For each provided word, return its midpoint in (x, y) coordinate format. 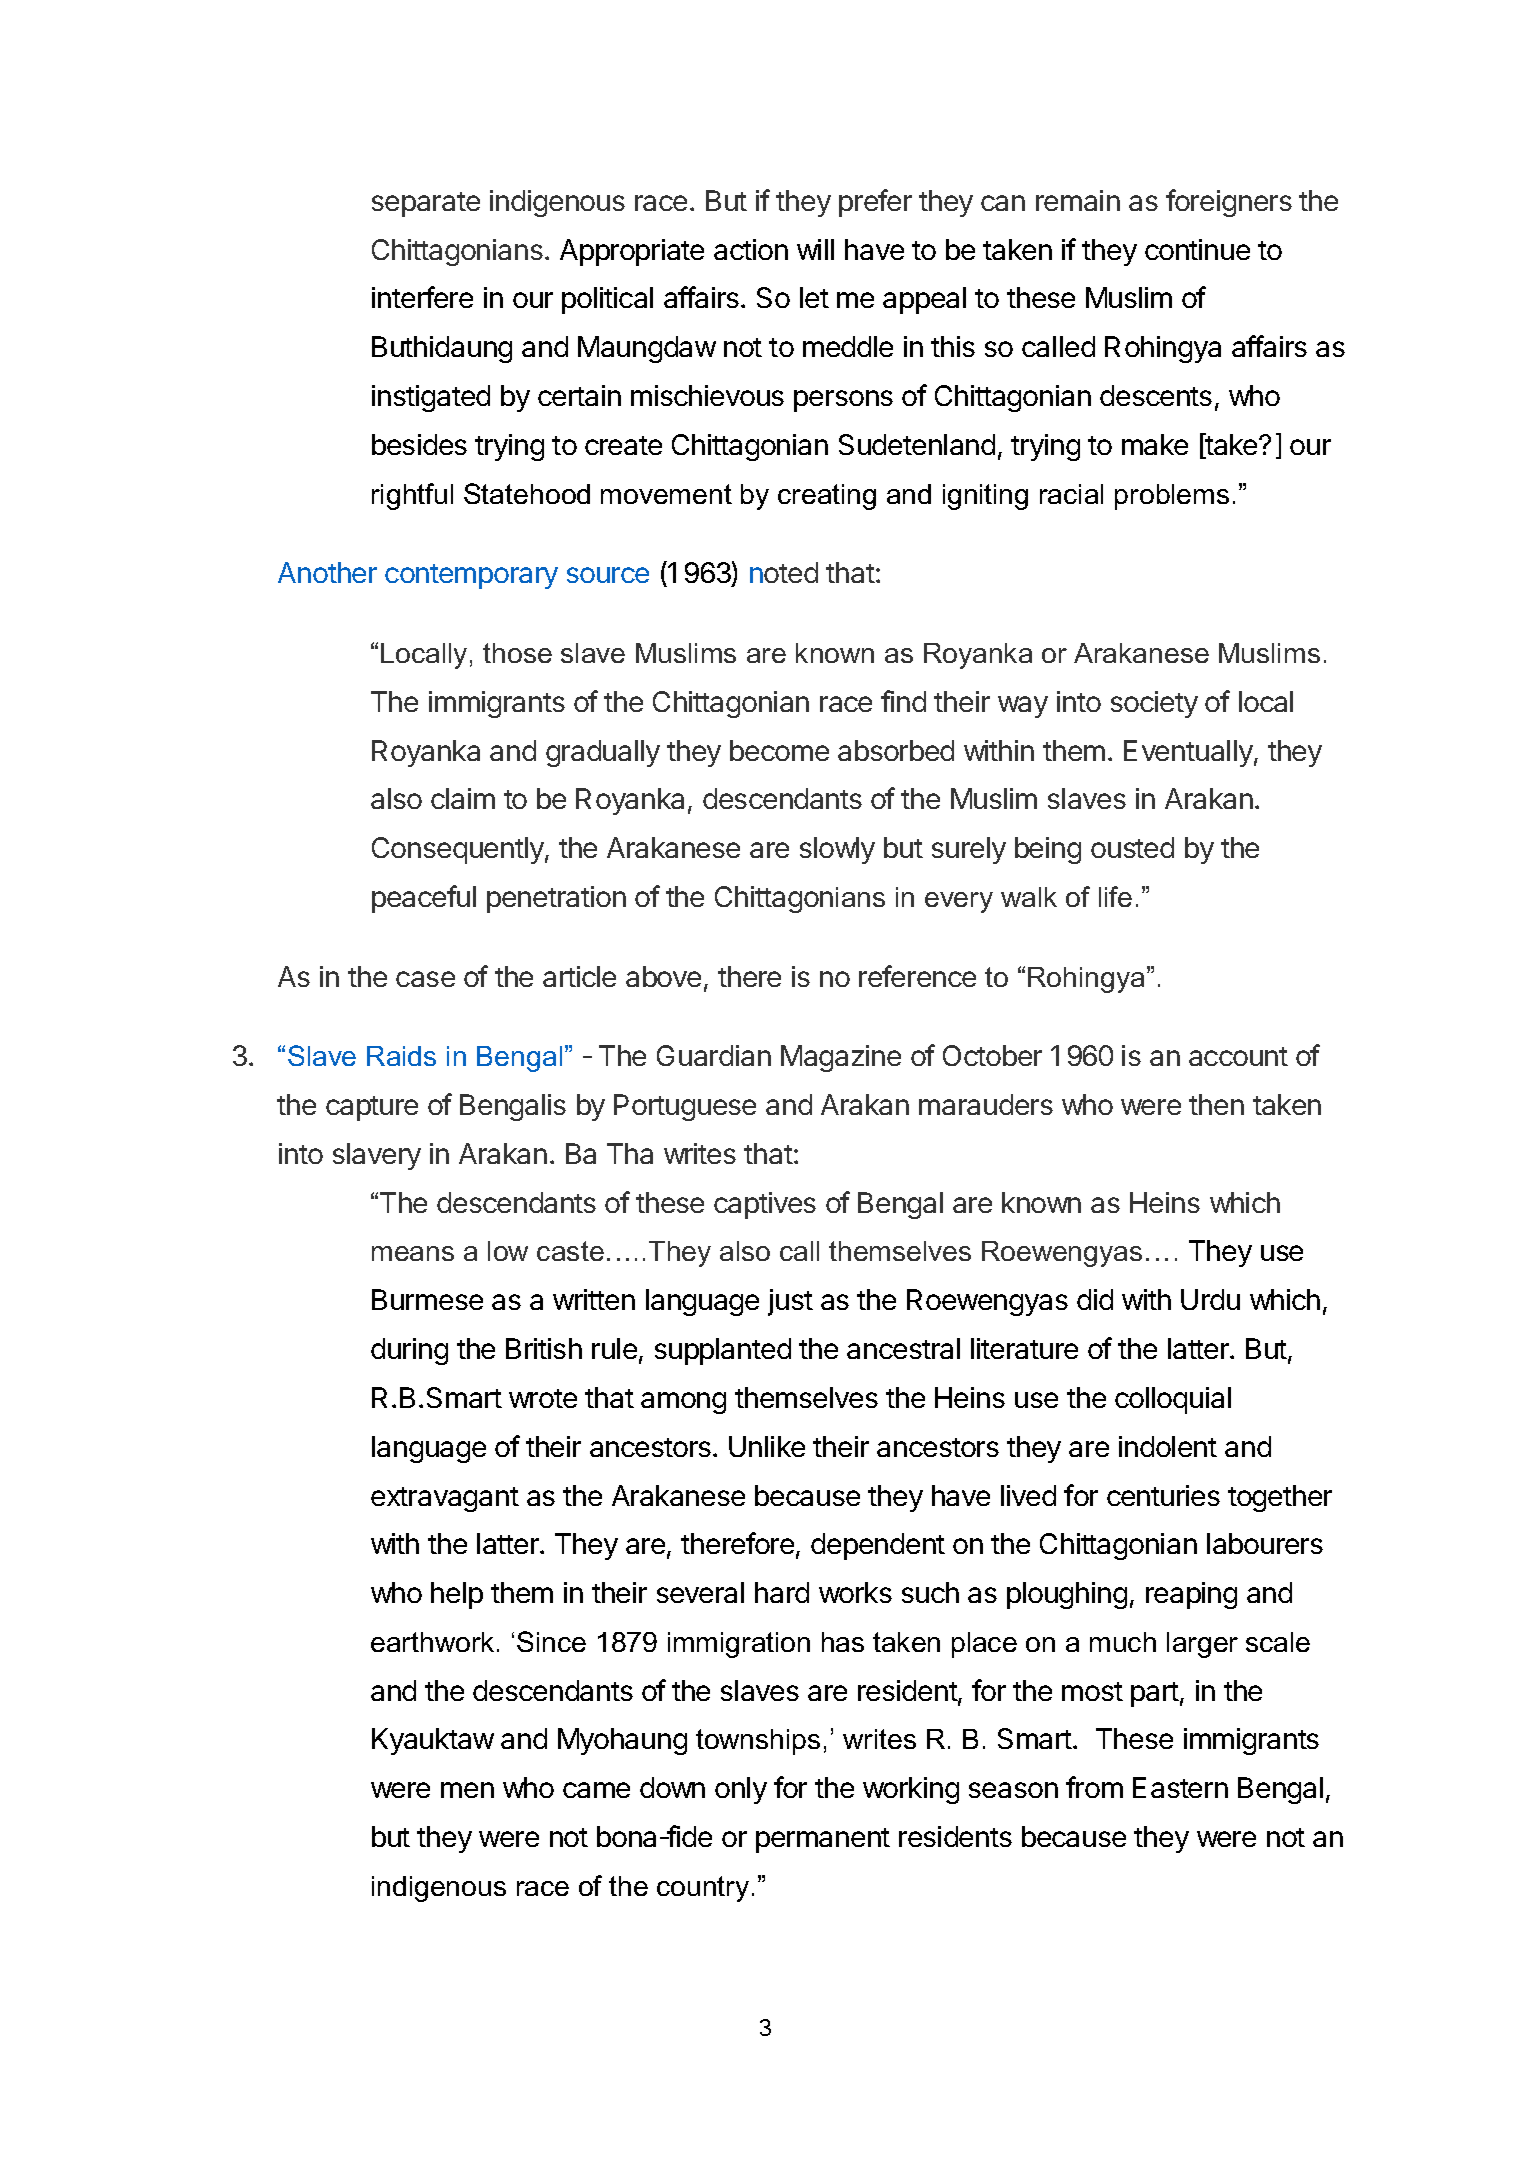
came (596, 1790)
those (517, 653)
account (1238, 1056)
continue (1197, 249)
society (1154, 704)
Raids (401, 1056)
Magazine (841, 1058)
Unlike (767, 1446)
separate (426, 204)
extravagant (445, 1499)
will (815, 249)
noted (784, 572)
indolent (1168, 1446)
